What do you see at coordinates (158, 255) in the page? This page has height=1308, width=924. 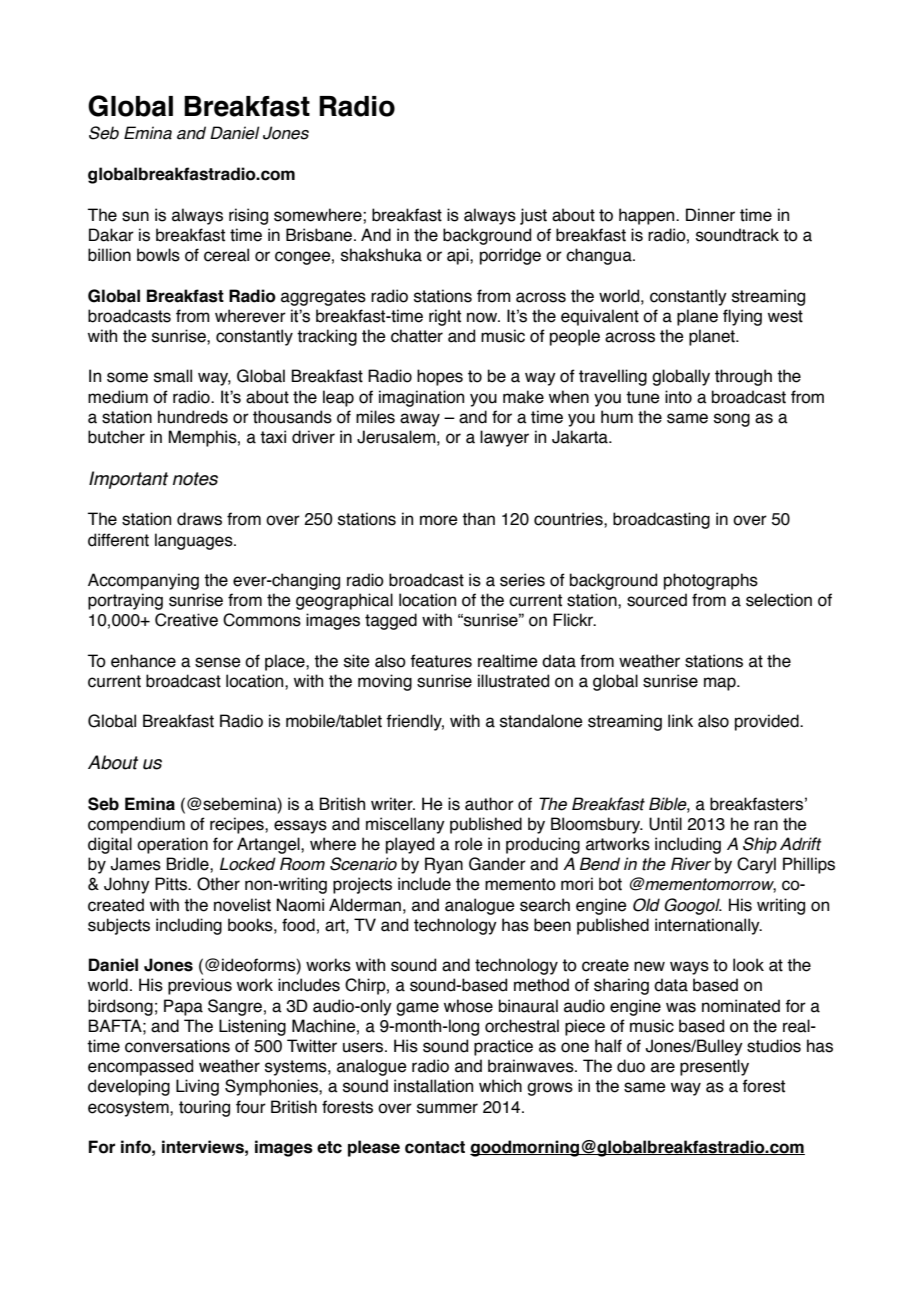 I see `bowls` at bounding box center [158, 255].
